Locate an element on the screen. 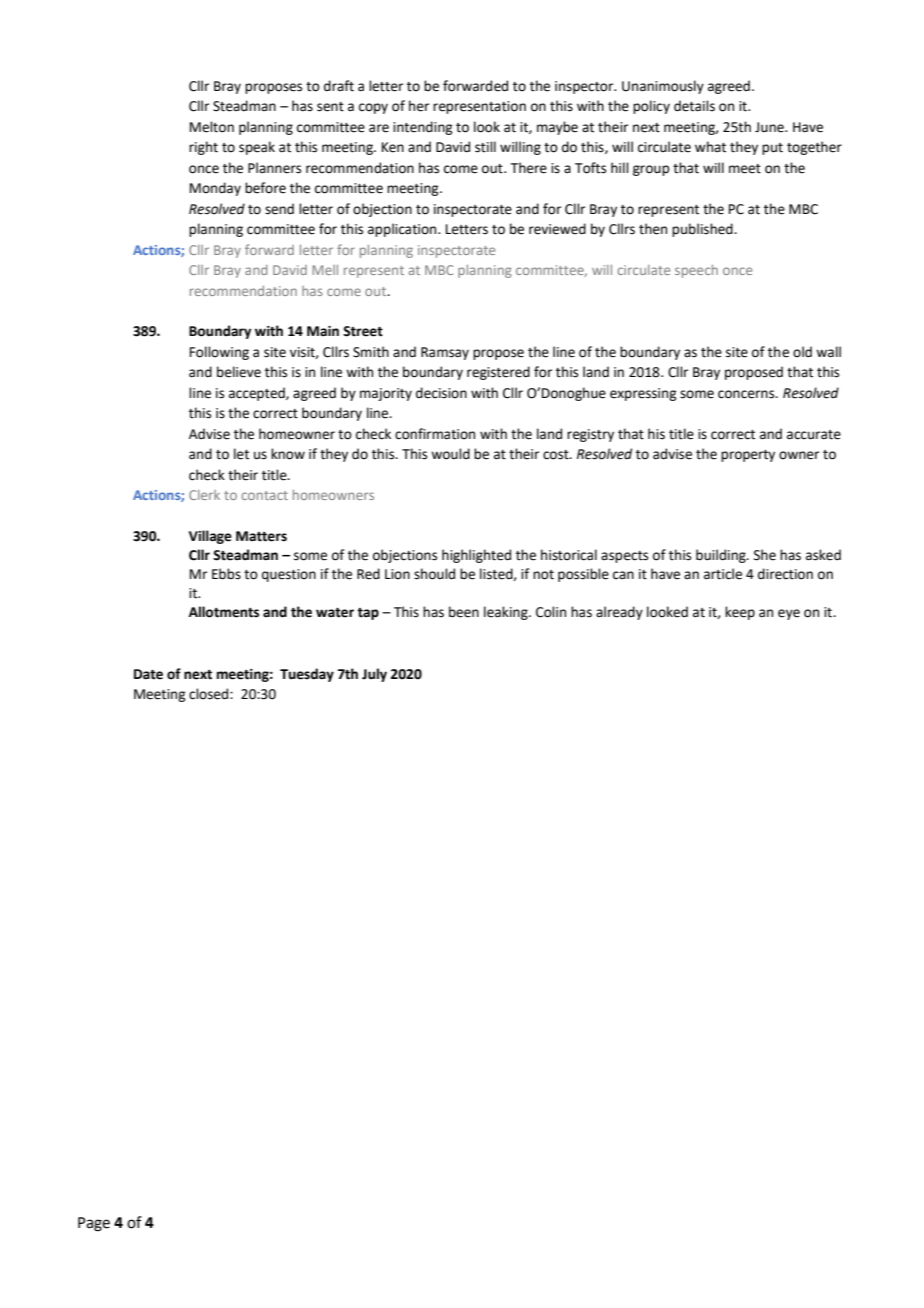 The width and height of the screenshot is (924, 1308). Melton is located at coordinates (212, 127).
